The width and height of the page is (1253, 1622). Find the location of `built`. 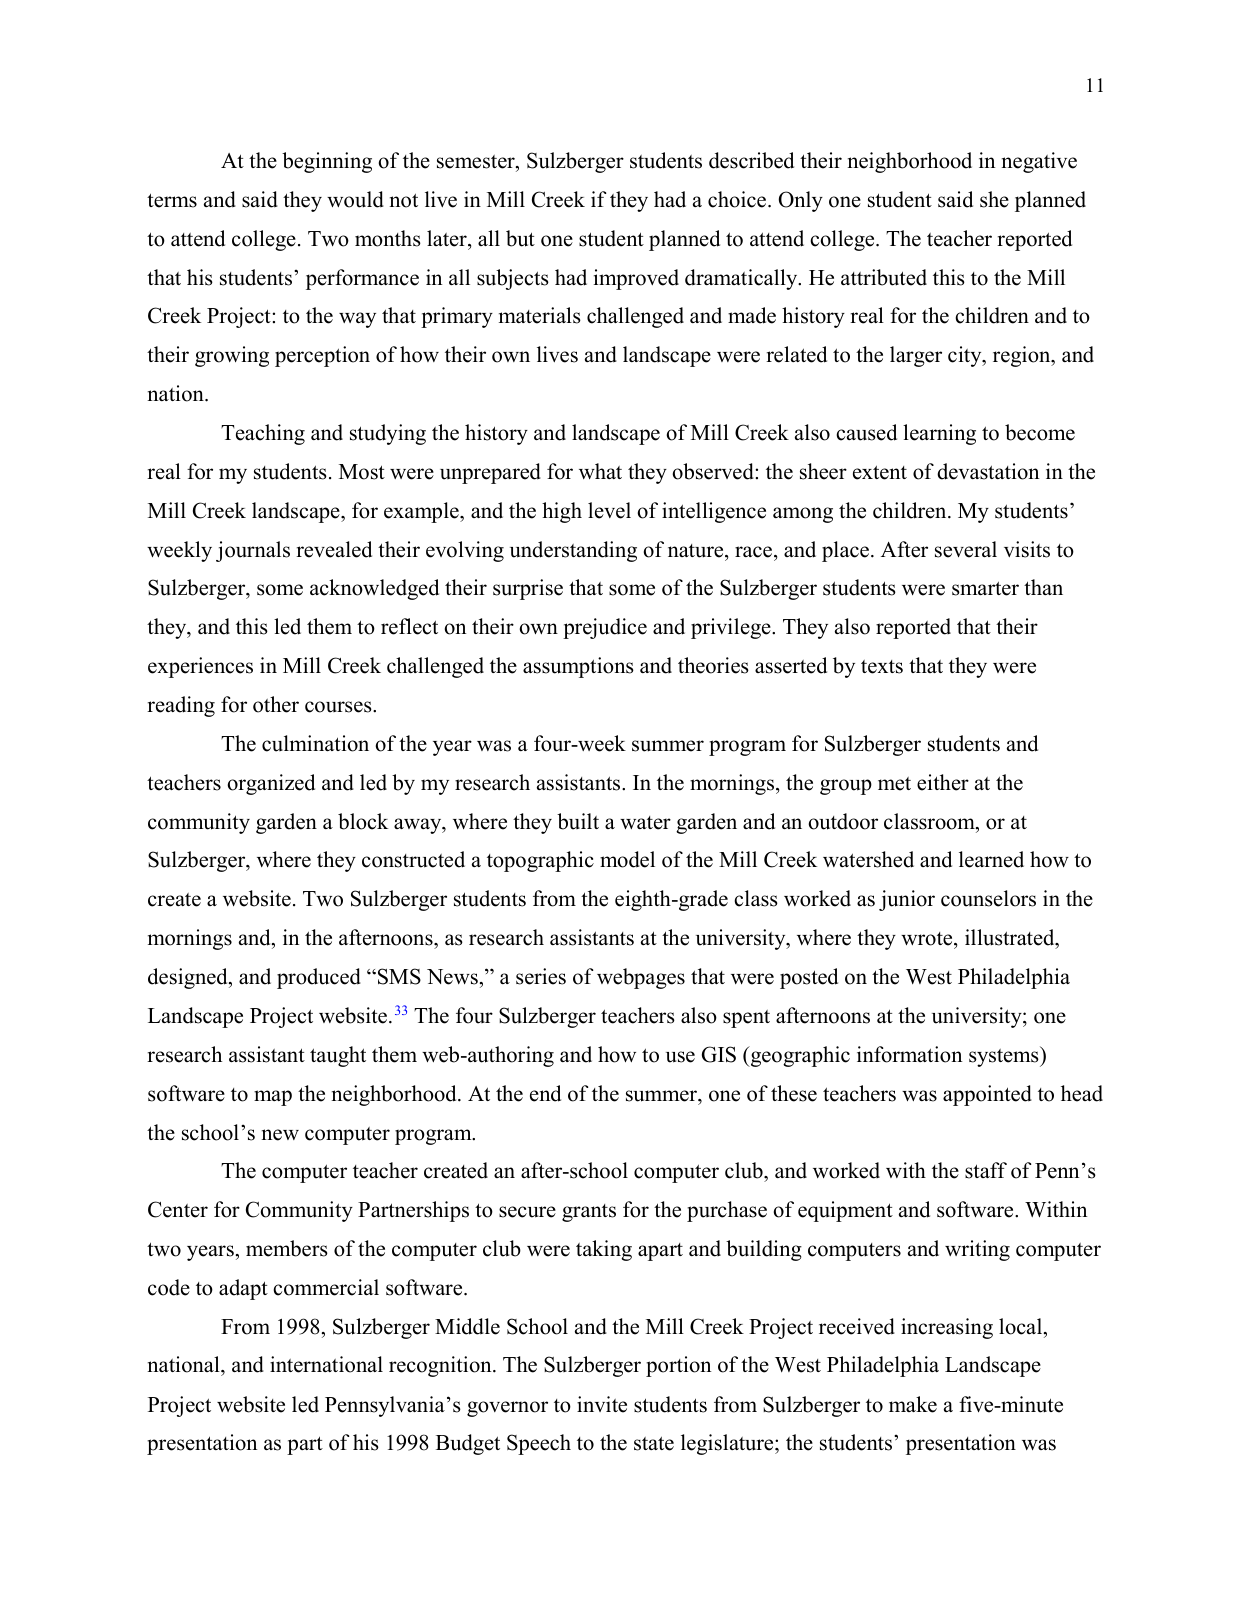

built is located at coordinates (578, 821).
